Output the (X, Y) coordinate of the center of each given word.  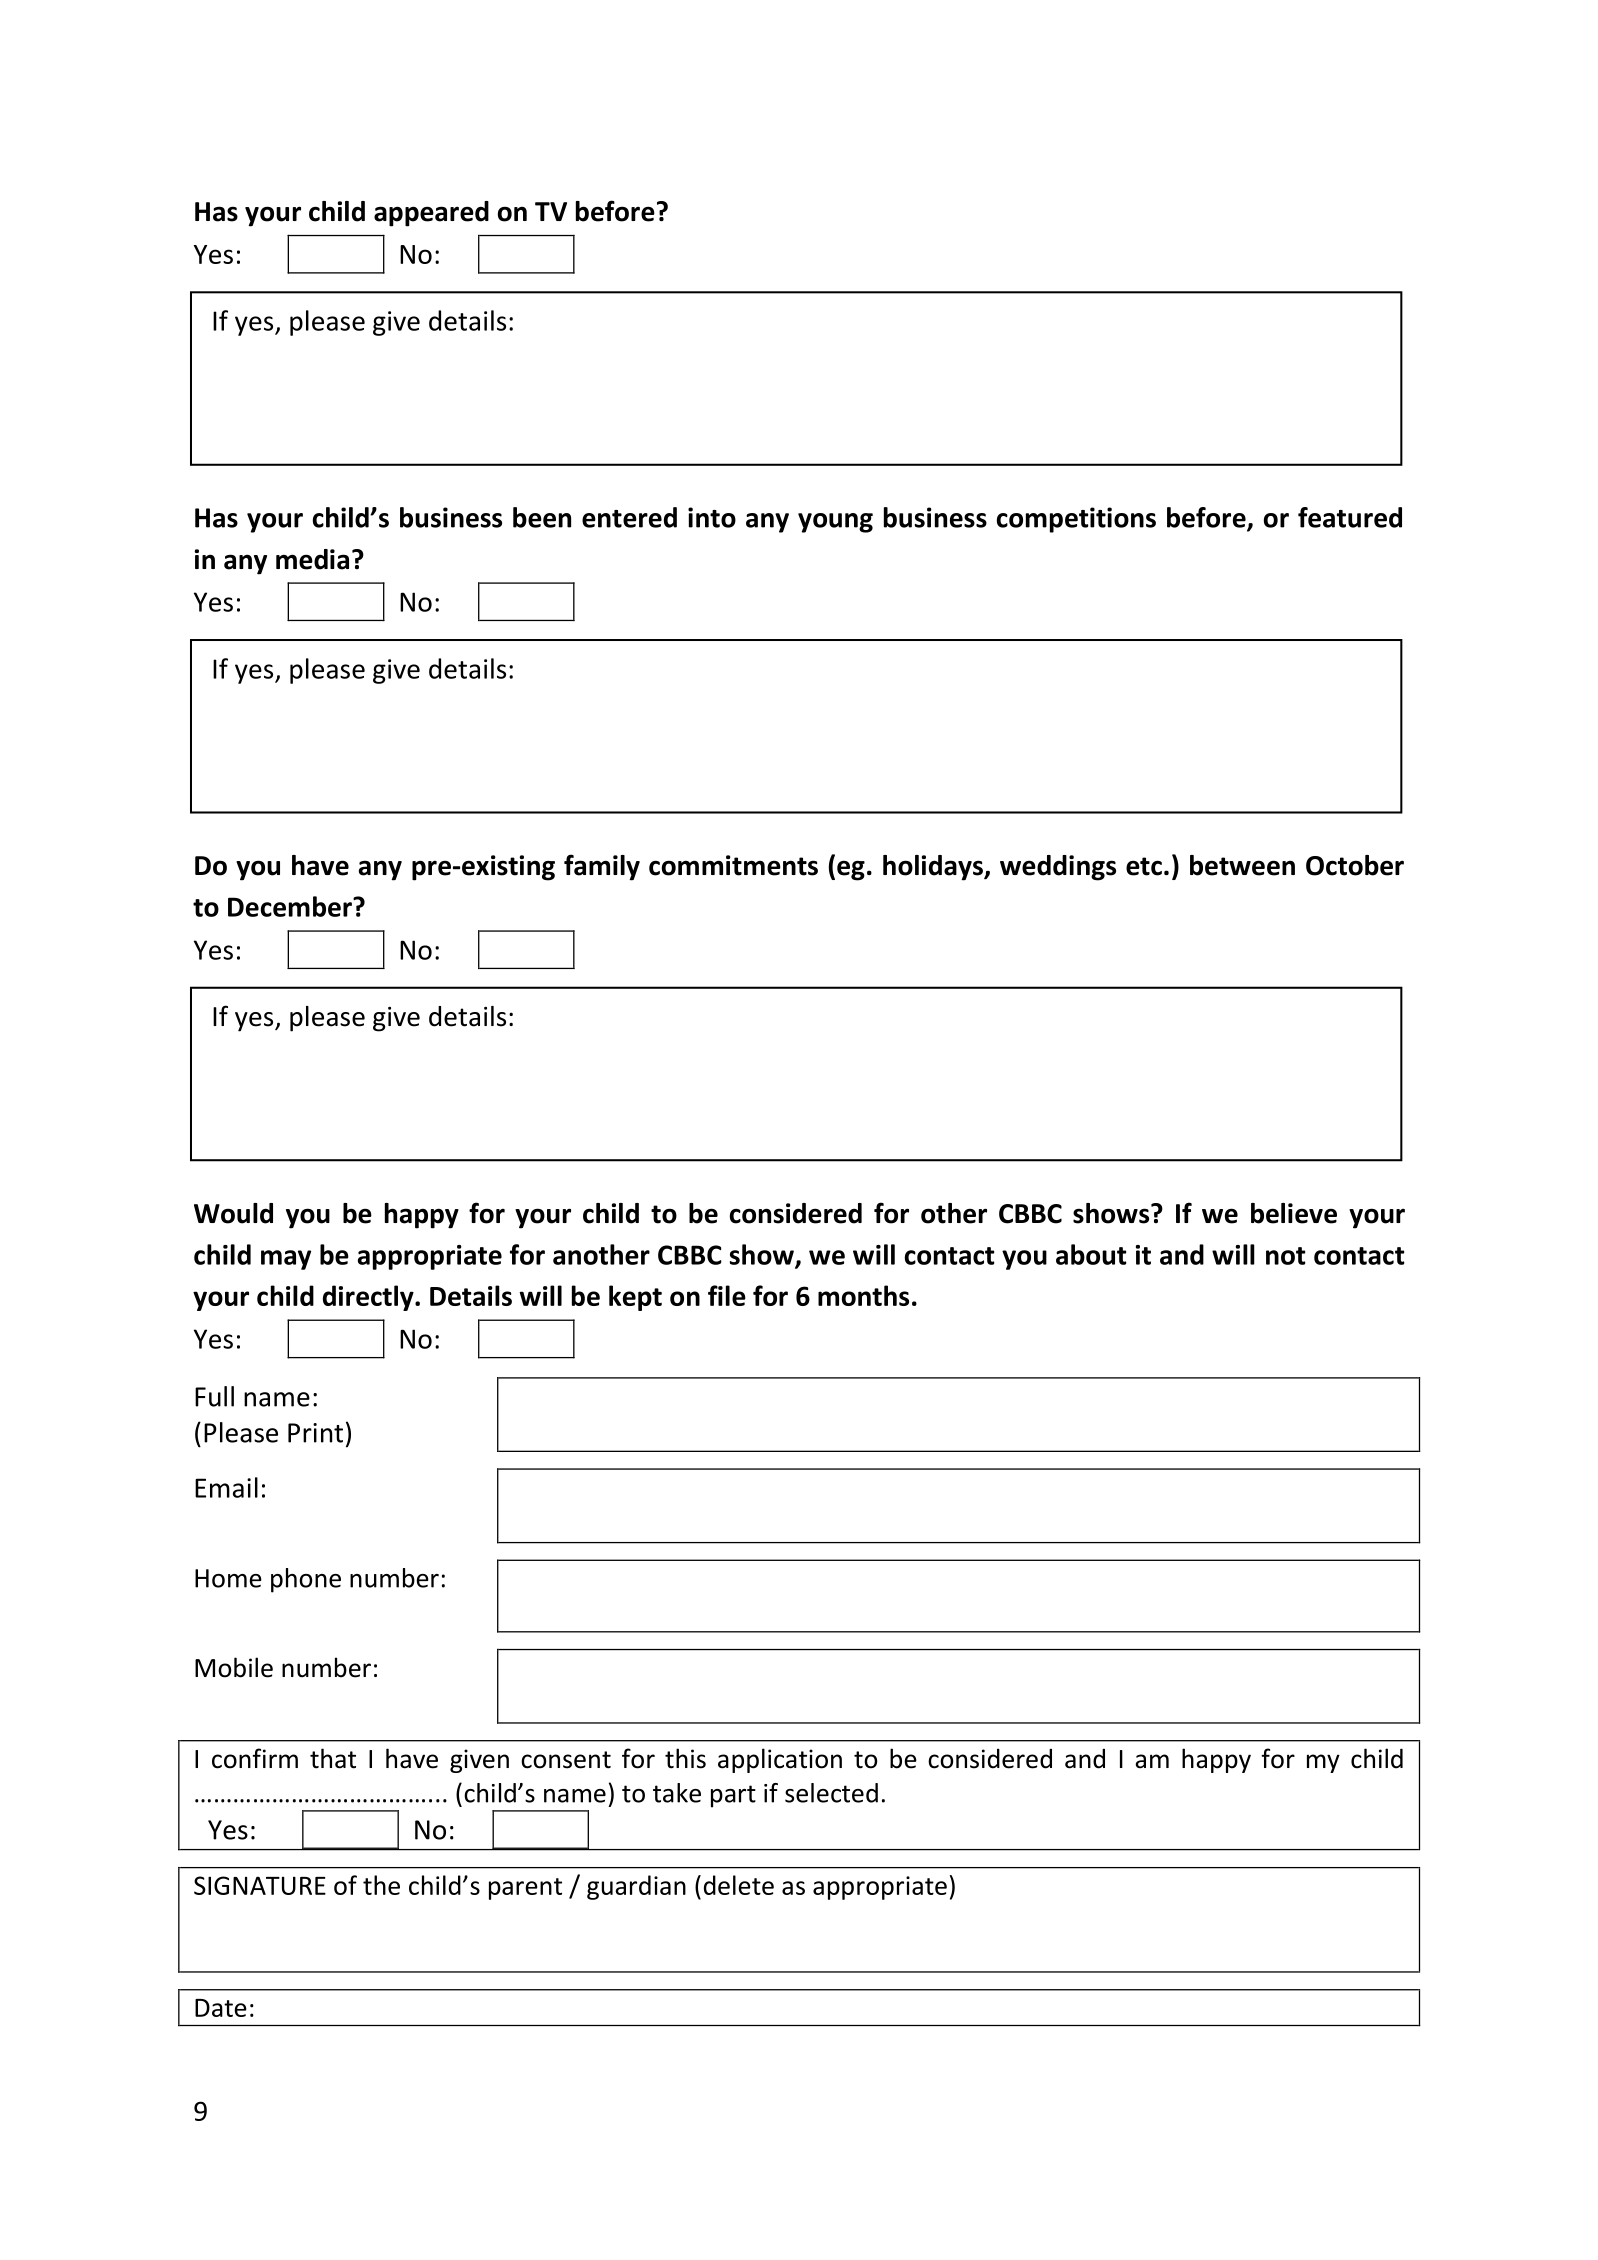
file (727, 1295)
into (712, 517)
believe (1294, 1213)
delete (739, 1885)
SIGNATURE (260, 1885)
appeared (431, 214)
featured (1350, 517)
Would (233, 1213)
